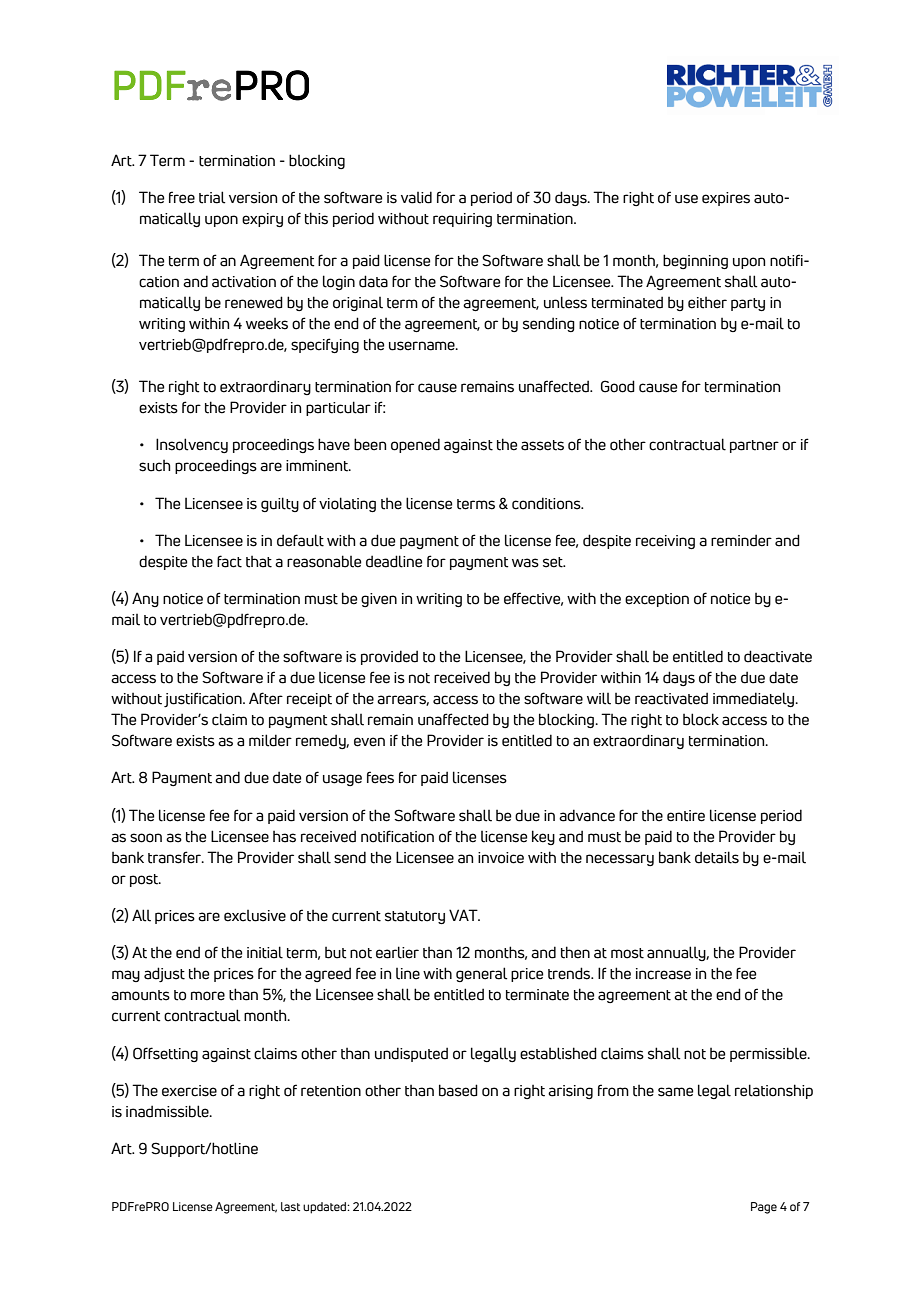  What do you see at coordinates (212, 197) in the screenshot?
I see `trial` at bounding box center [212, 197].
